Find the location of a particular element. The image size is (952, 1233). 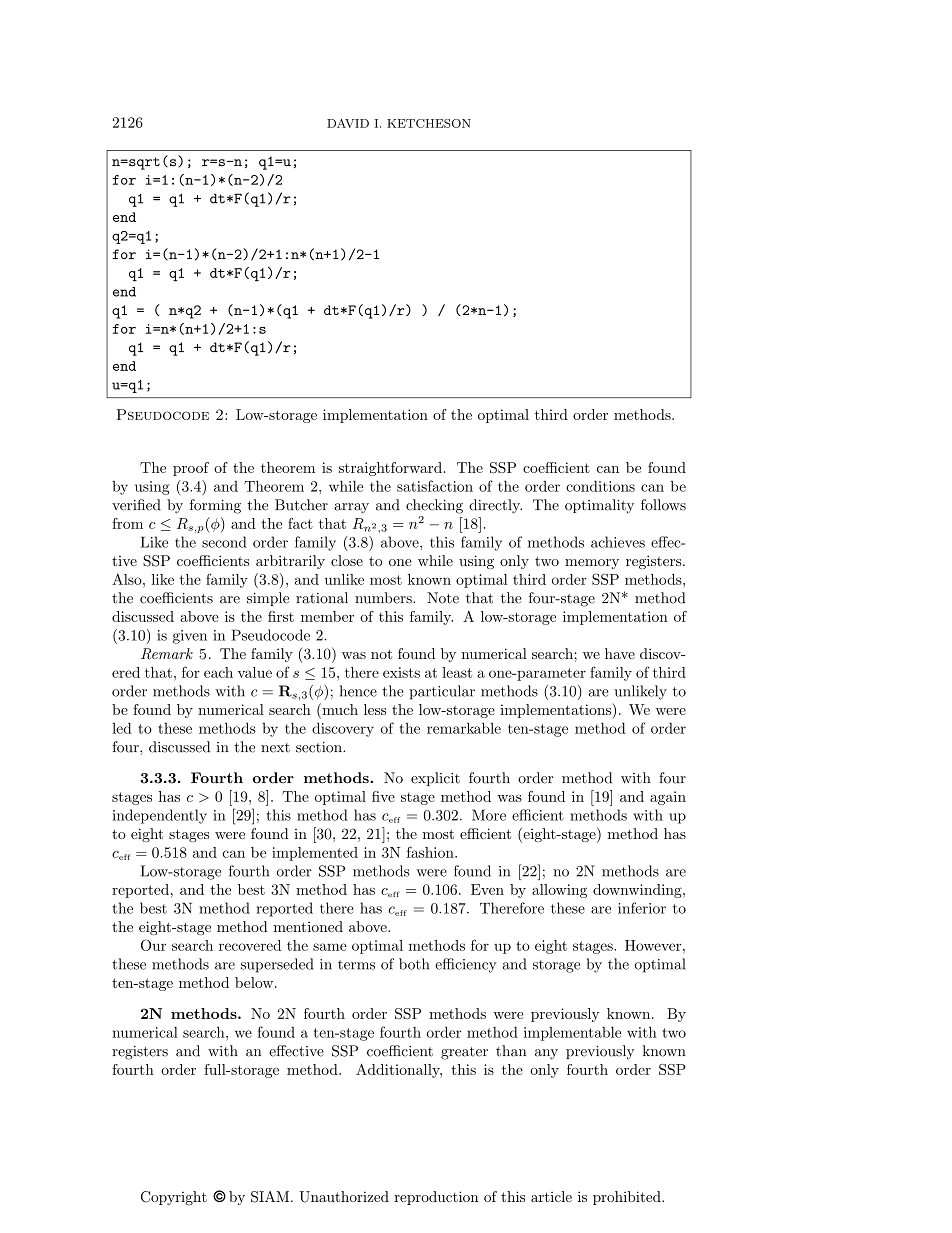

proof is located at coordinates (191, 469).
